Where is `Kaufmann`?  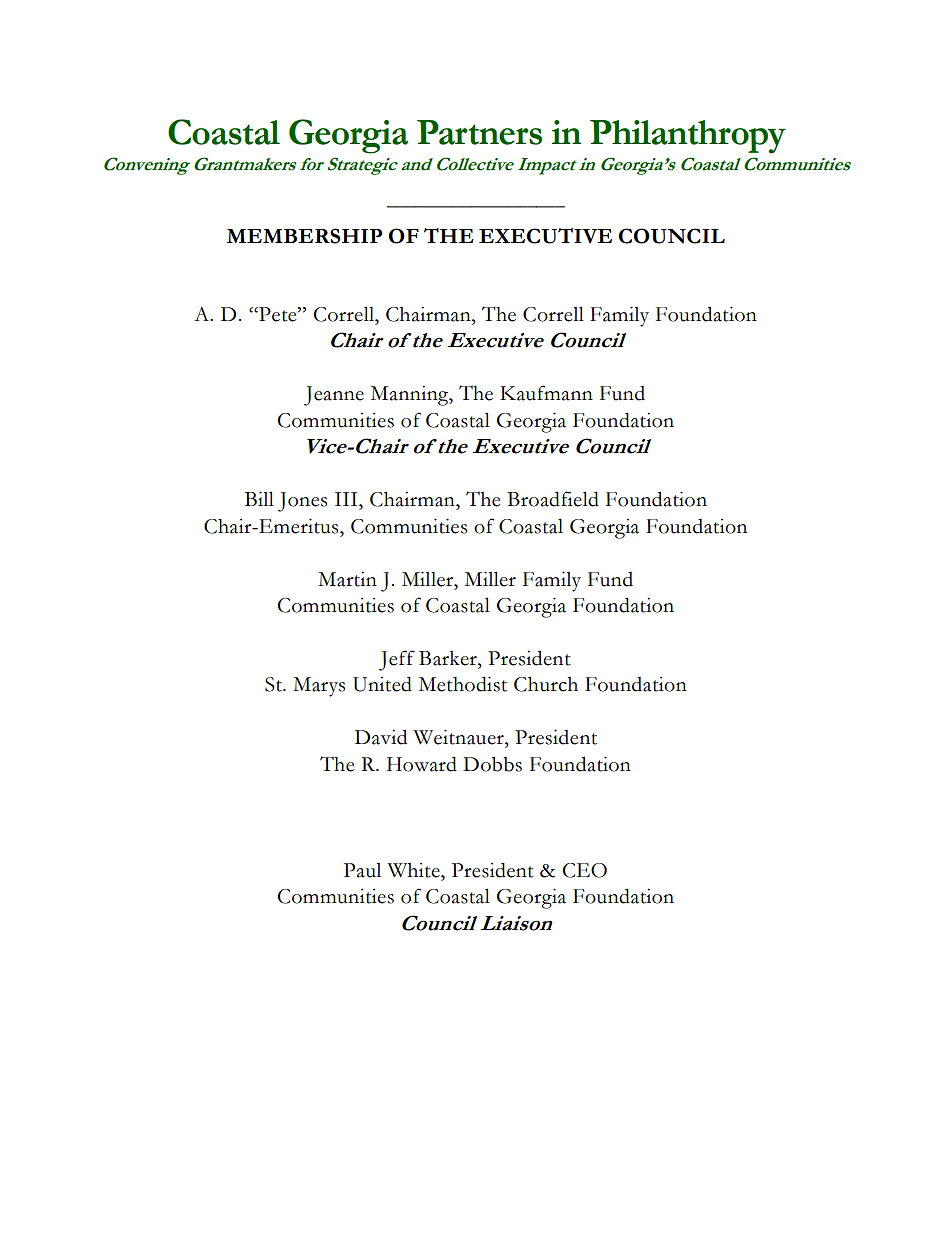 Kaufmann is located at coordinates (546, 393).
